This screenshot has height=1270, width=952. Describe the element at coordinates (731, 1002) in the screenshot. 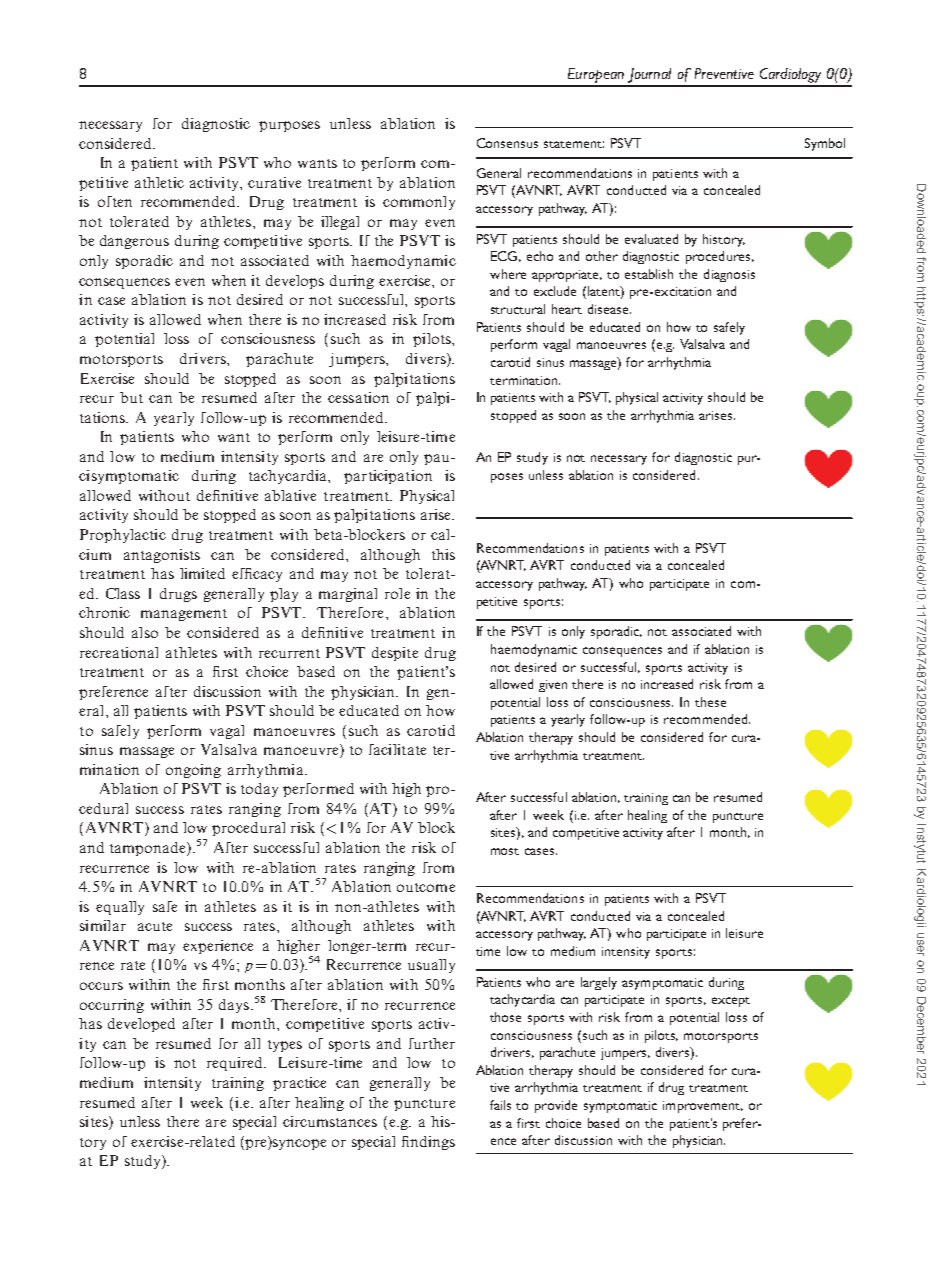

I see `except` at that location.
